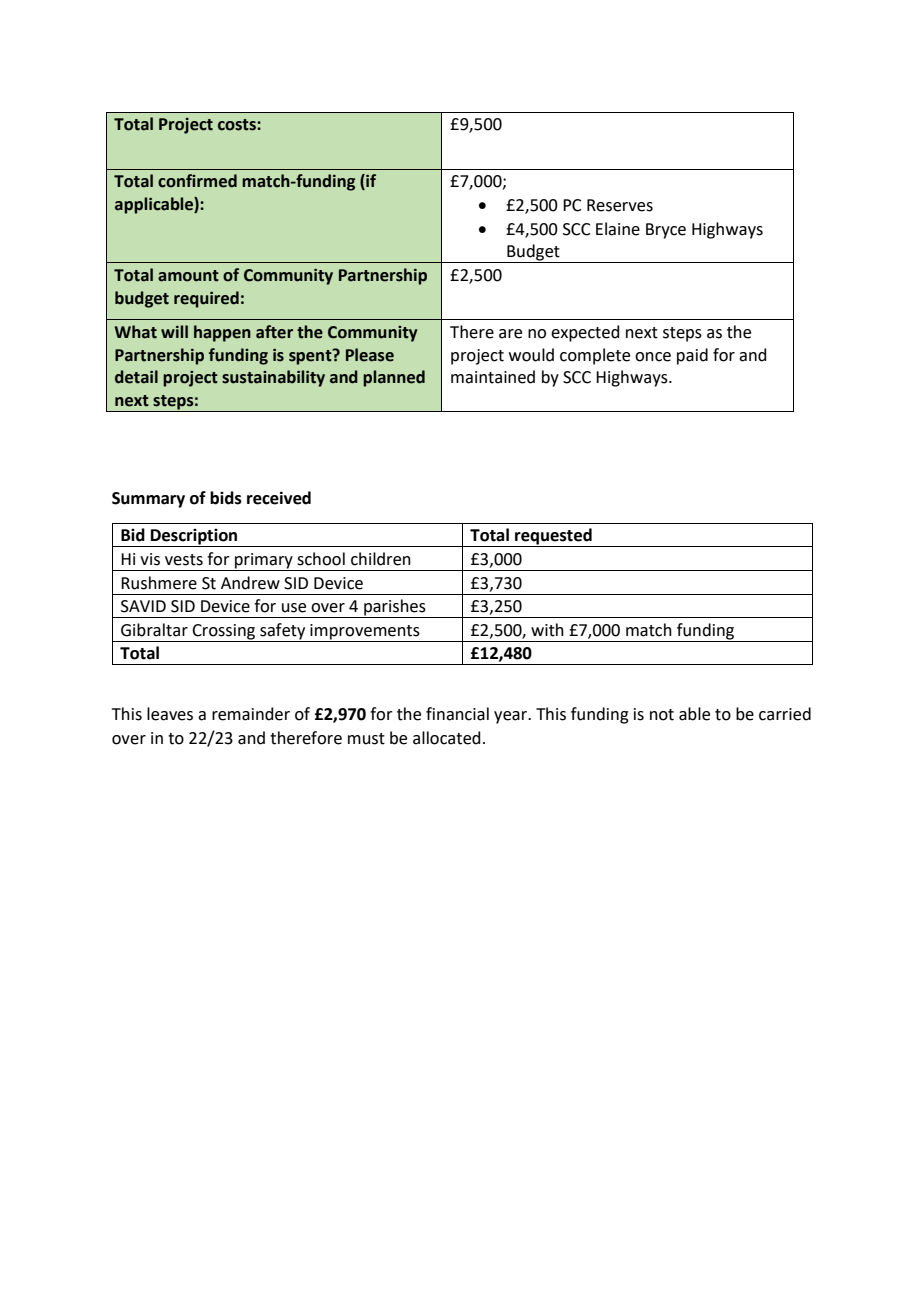  Describe the element at coordinates (457, 714) in the image. I see `financial` at that location.
